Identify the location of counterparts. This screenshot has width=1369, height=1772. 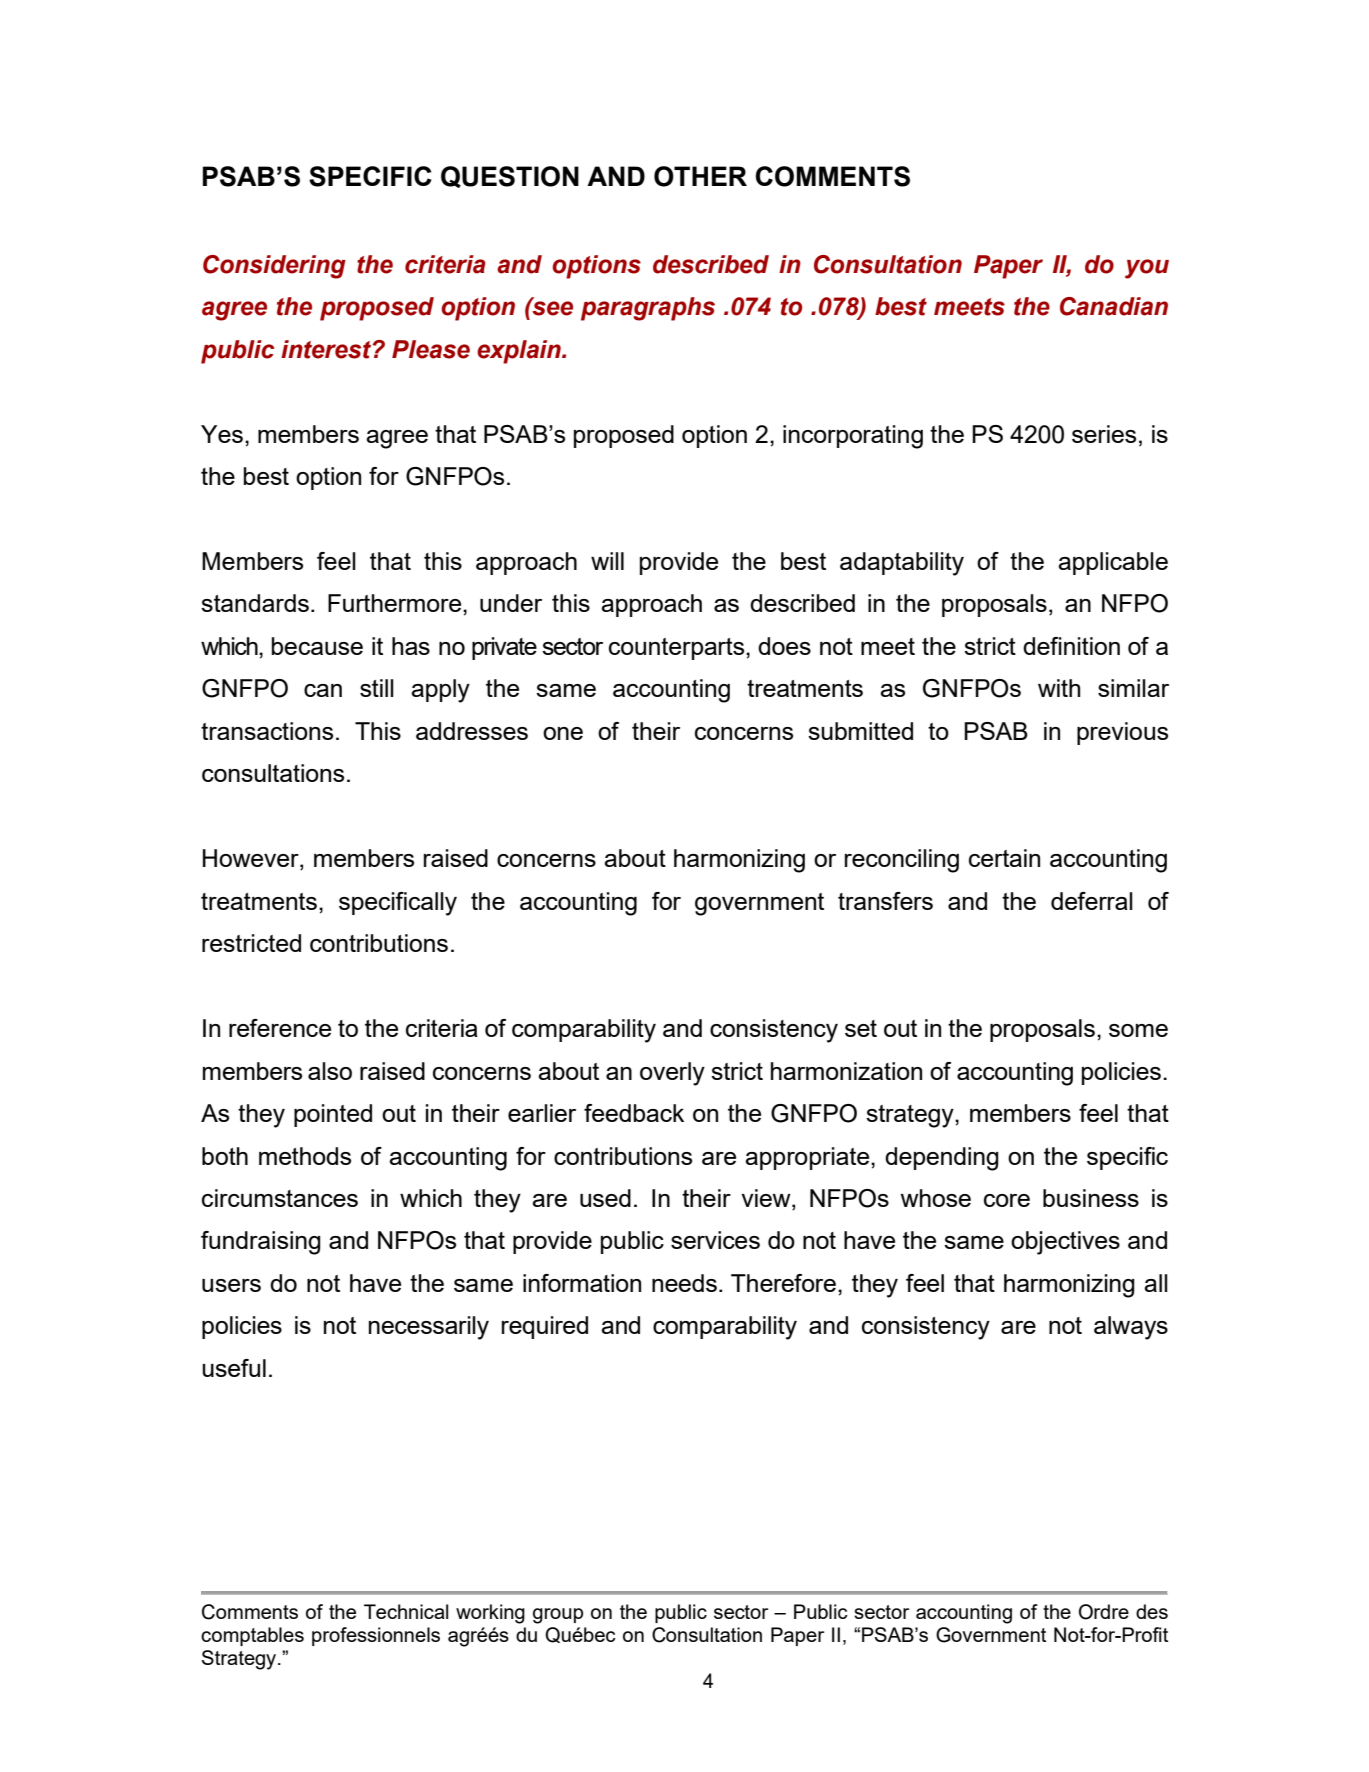
(678, 649).
